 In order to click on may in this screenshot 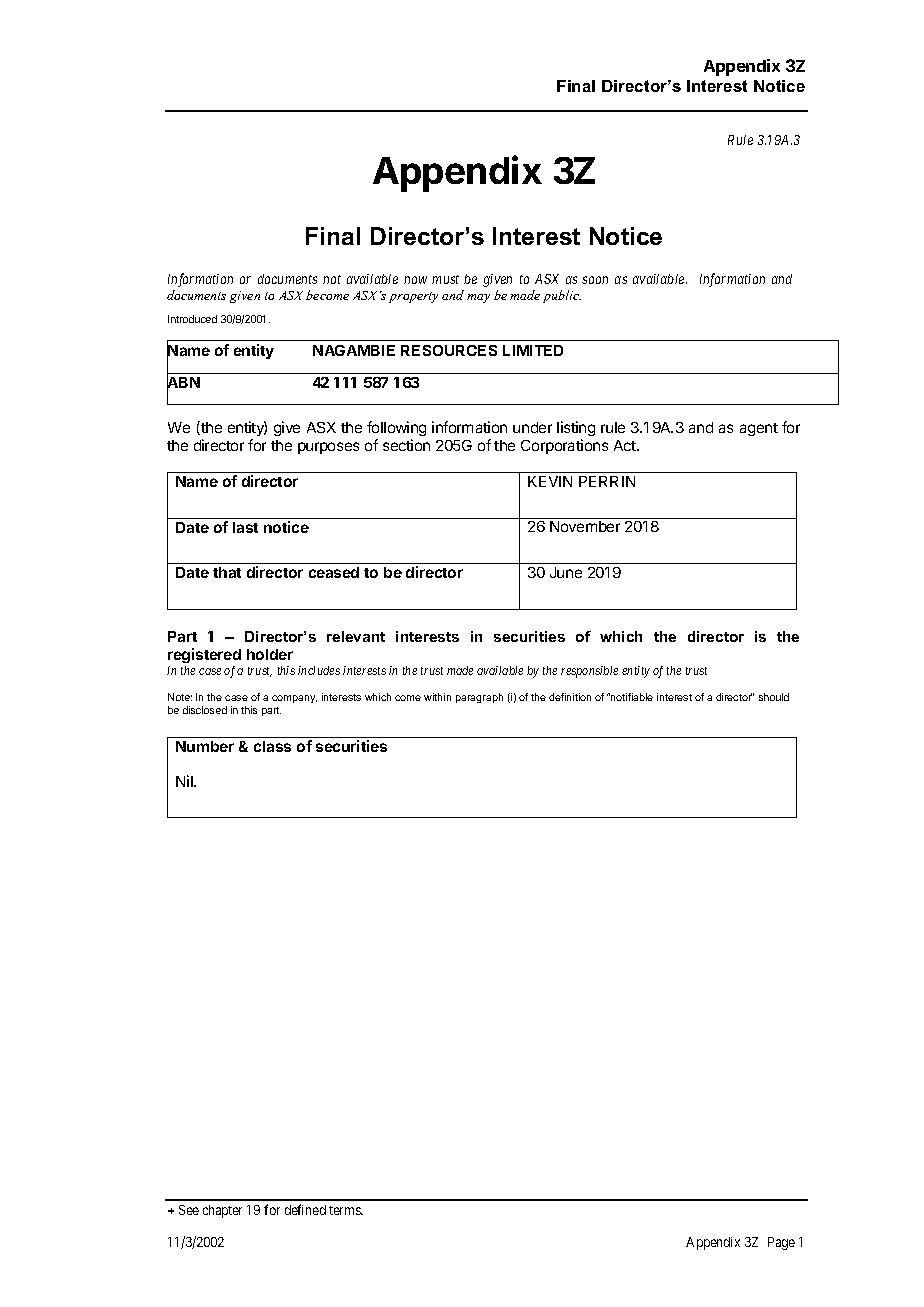, I will do `click(478, 298)`.
